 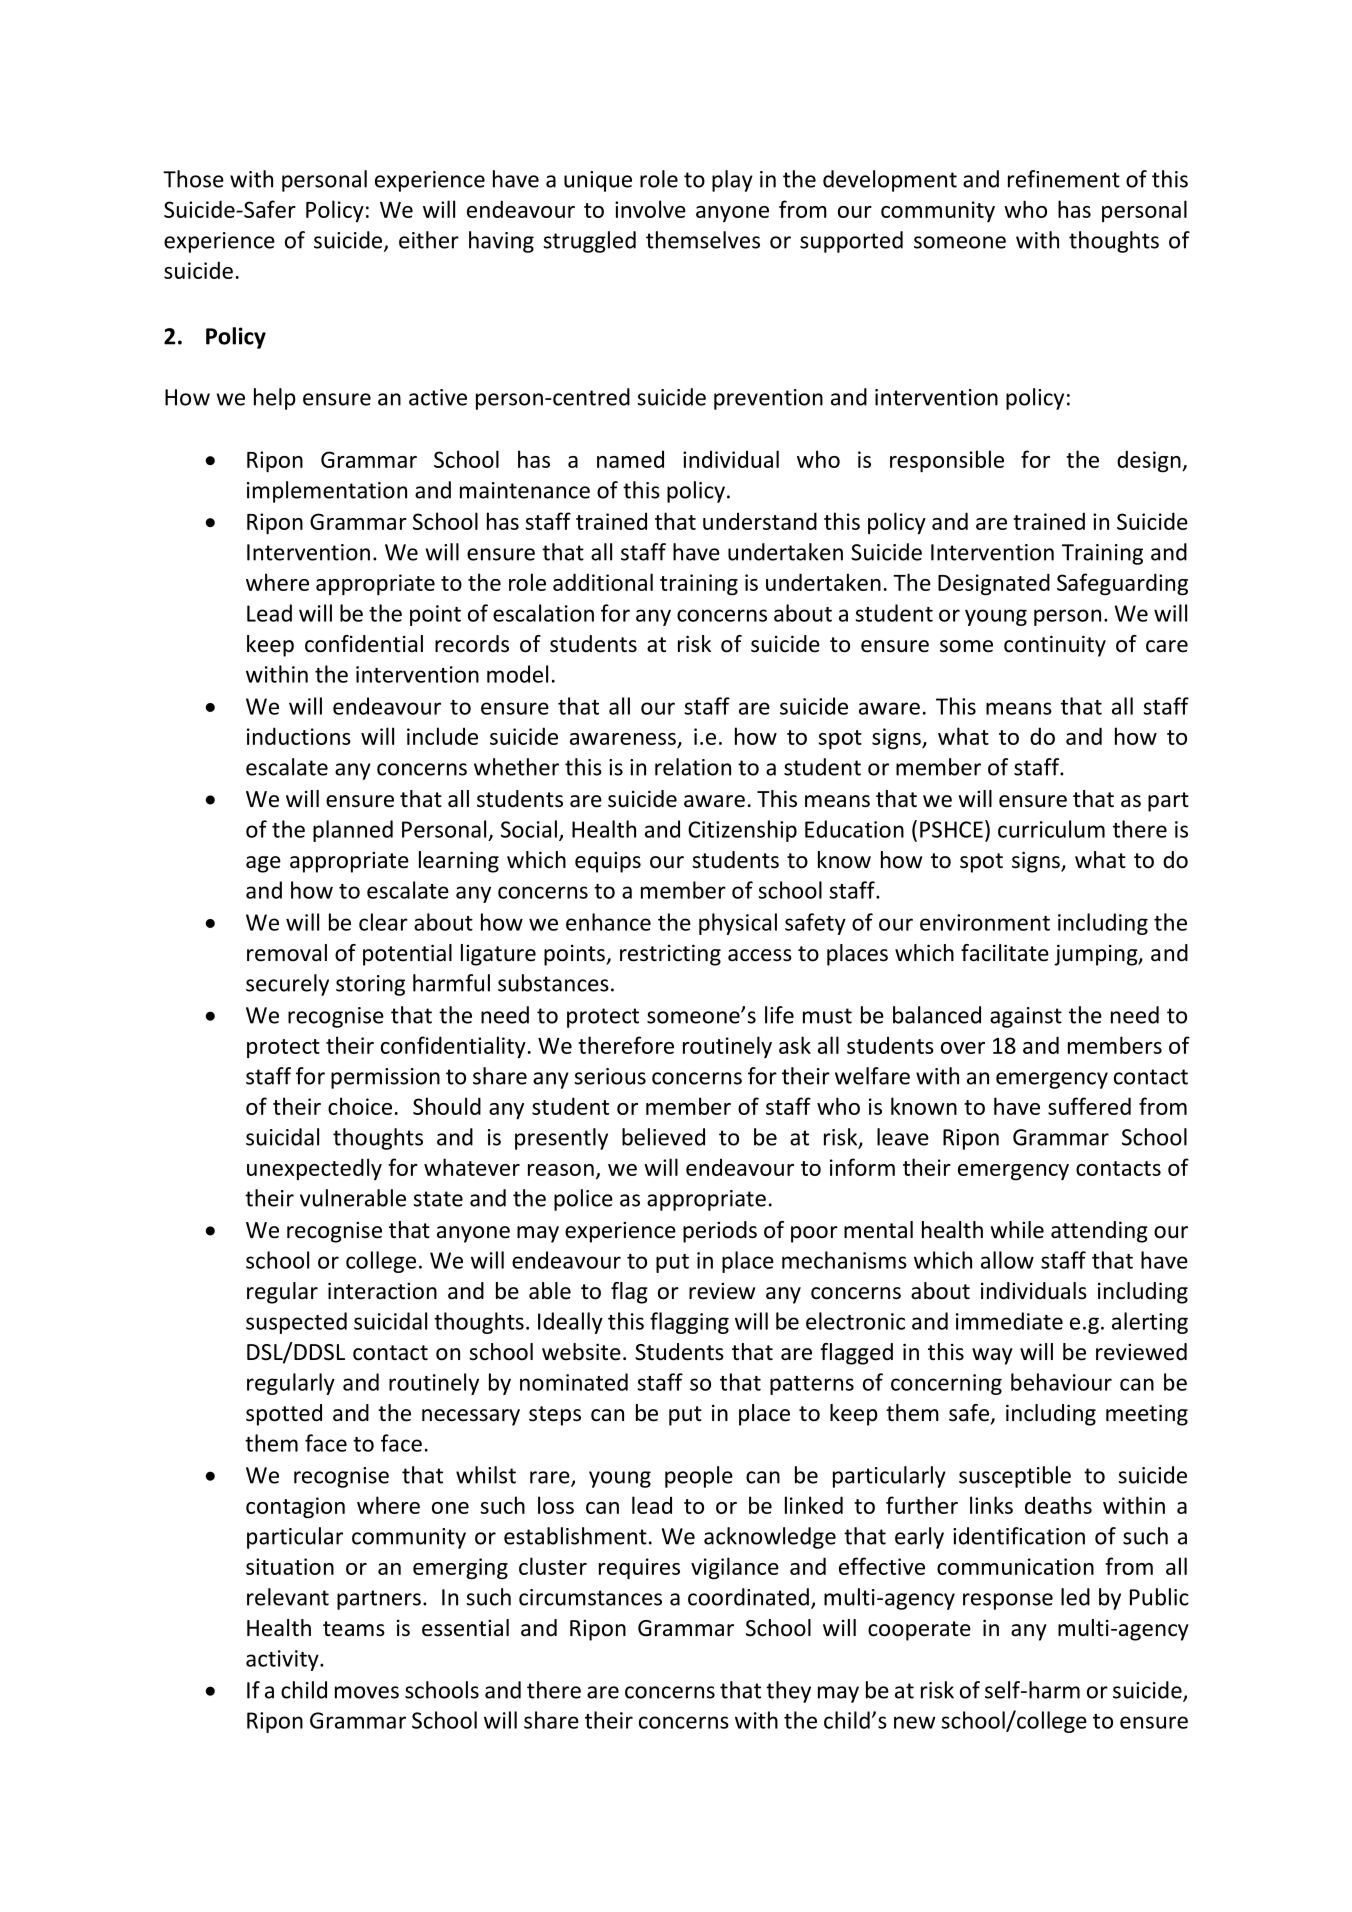 What do you see at coordinates (283, 1660) in the page?
I see `activity` at bounding box center [283, 1660].
